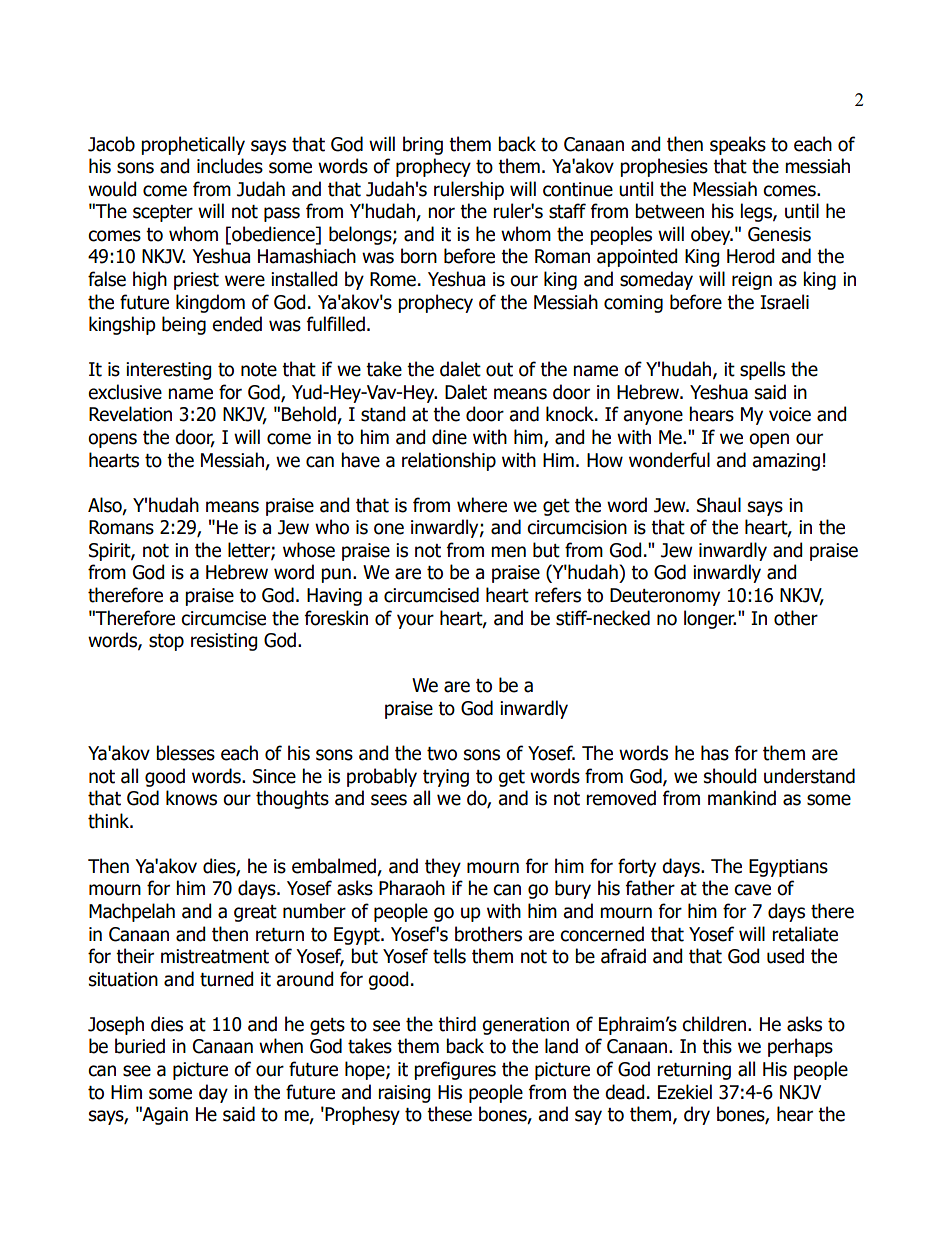 The height and width of the image is (1233, 952). Describe the element at coordinates (166, 642) in the image. I see `stop` at that location.
